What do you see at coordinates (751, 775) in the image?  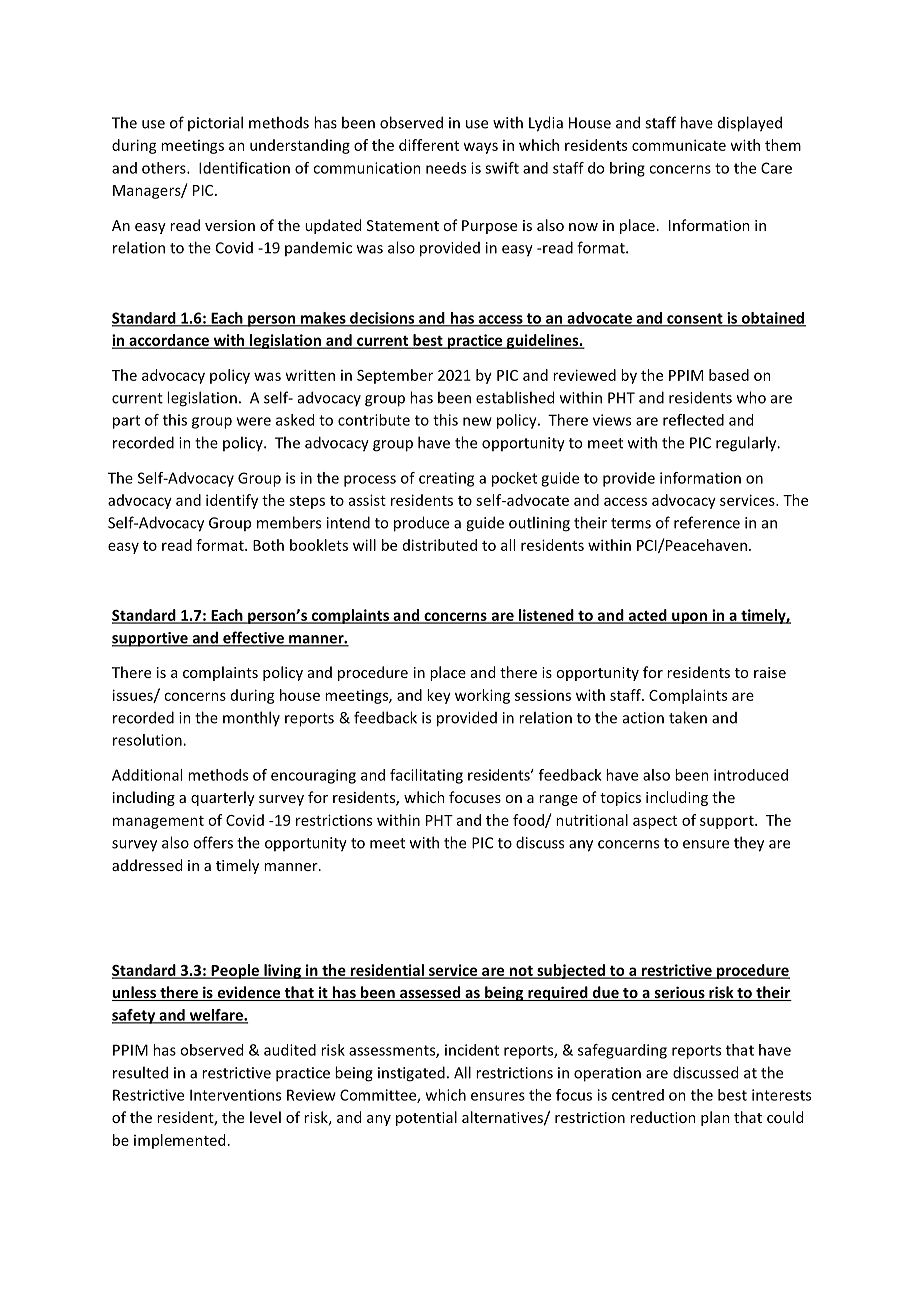 I see `introduced` at bounding box center [751, 775].
